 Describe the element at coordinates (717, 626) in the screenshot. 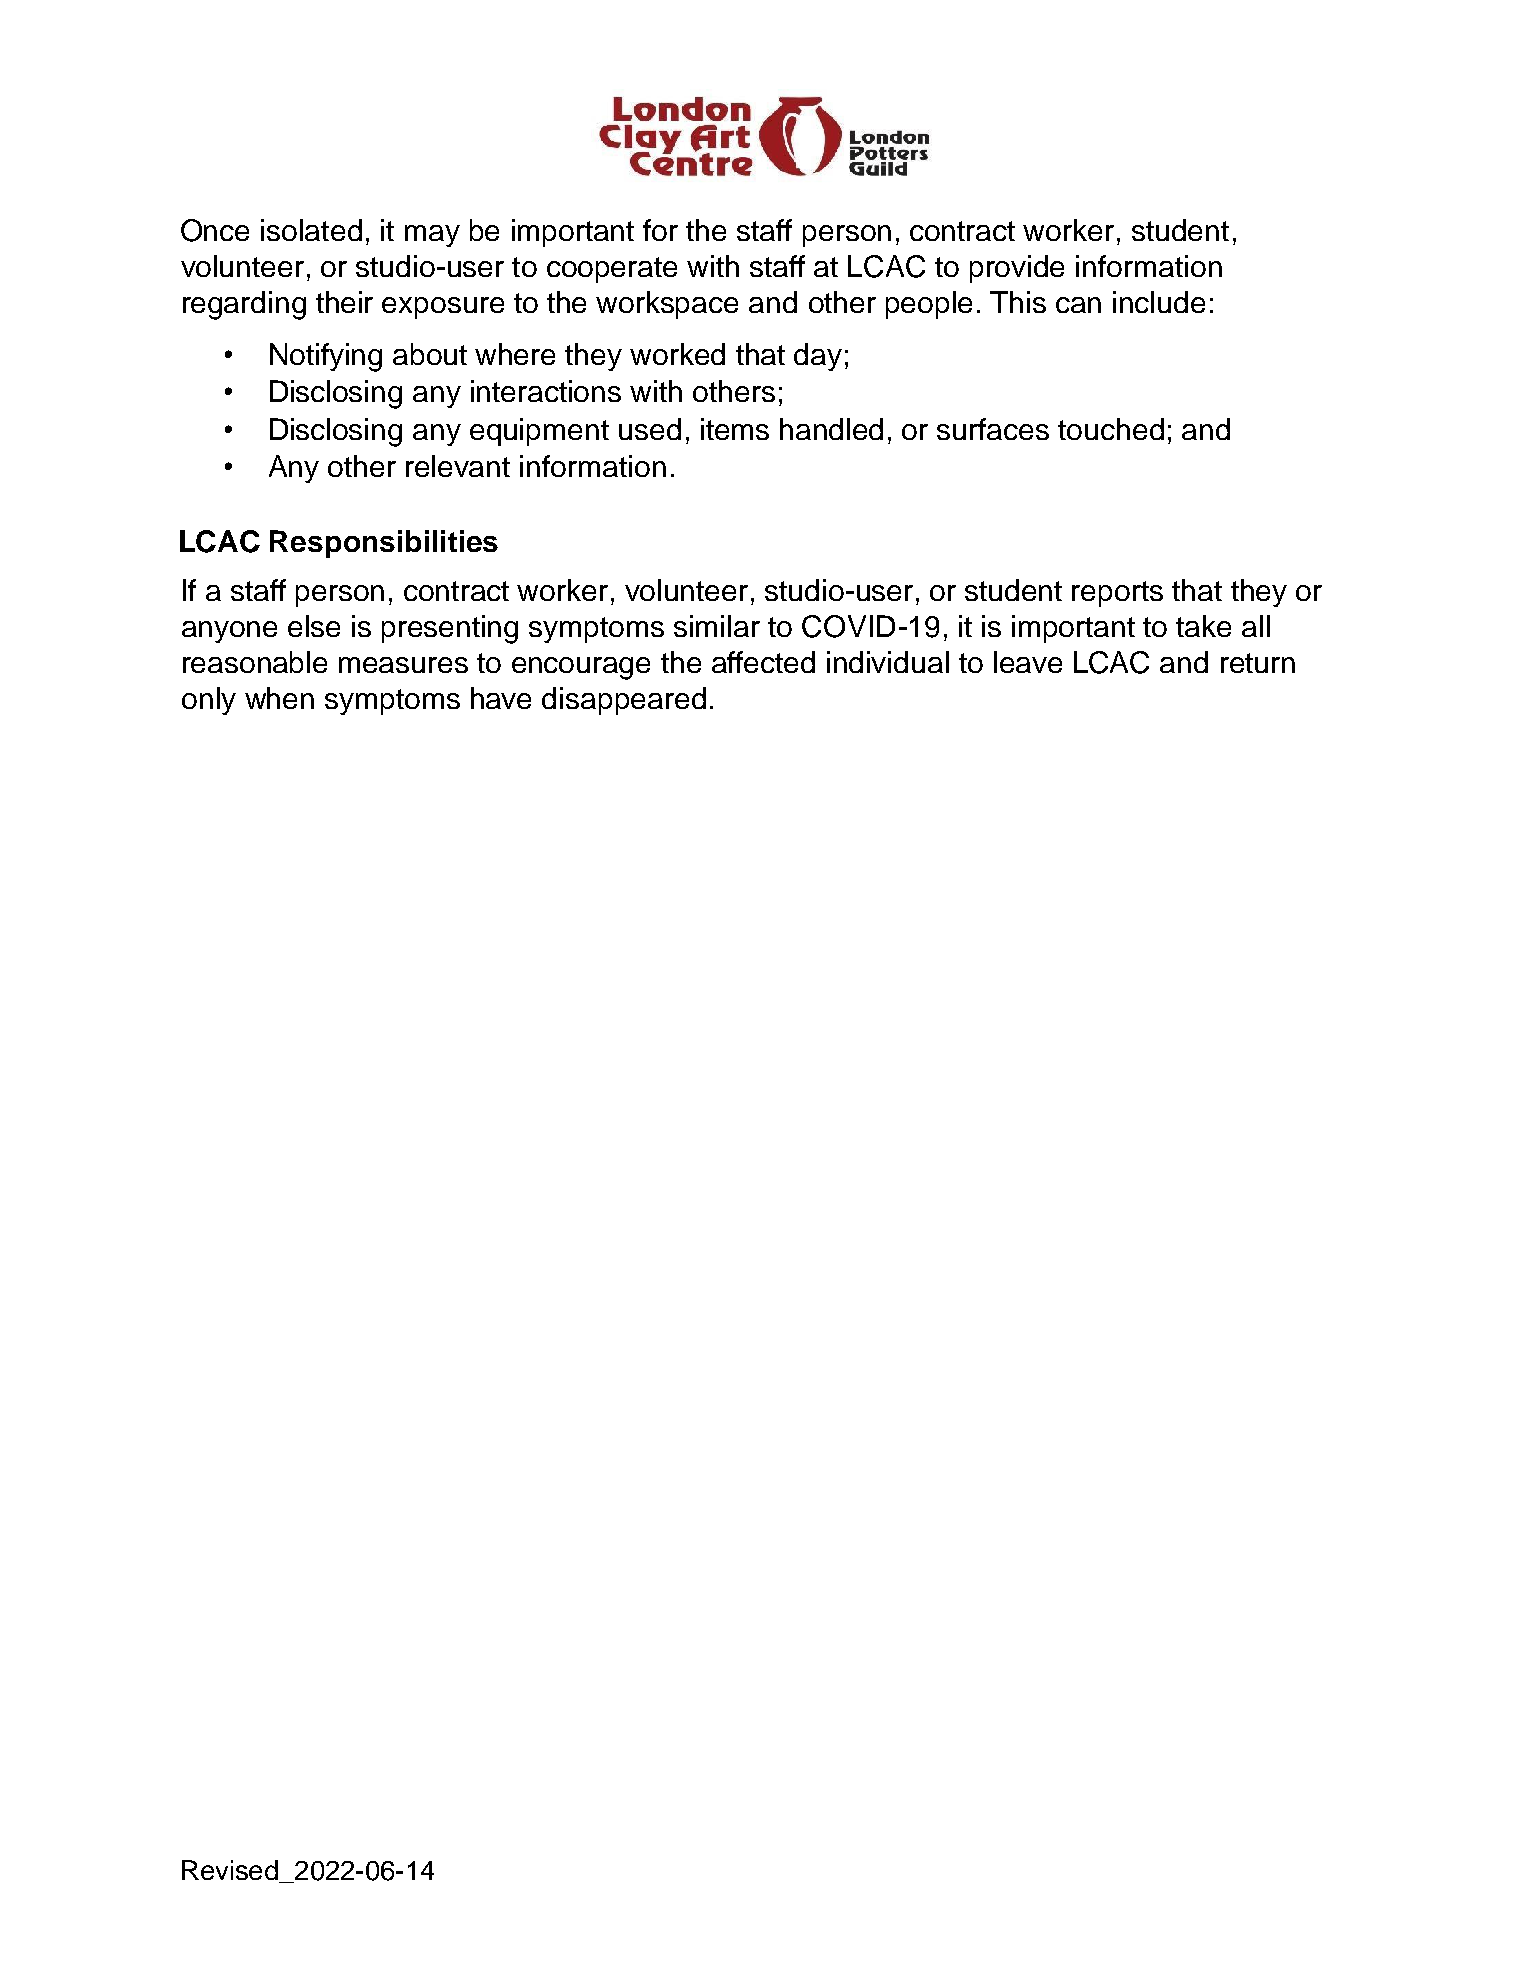

I see `similar` at that location.
